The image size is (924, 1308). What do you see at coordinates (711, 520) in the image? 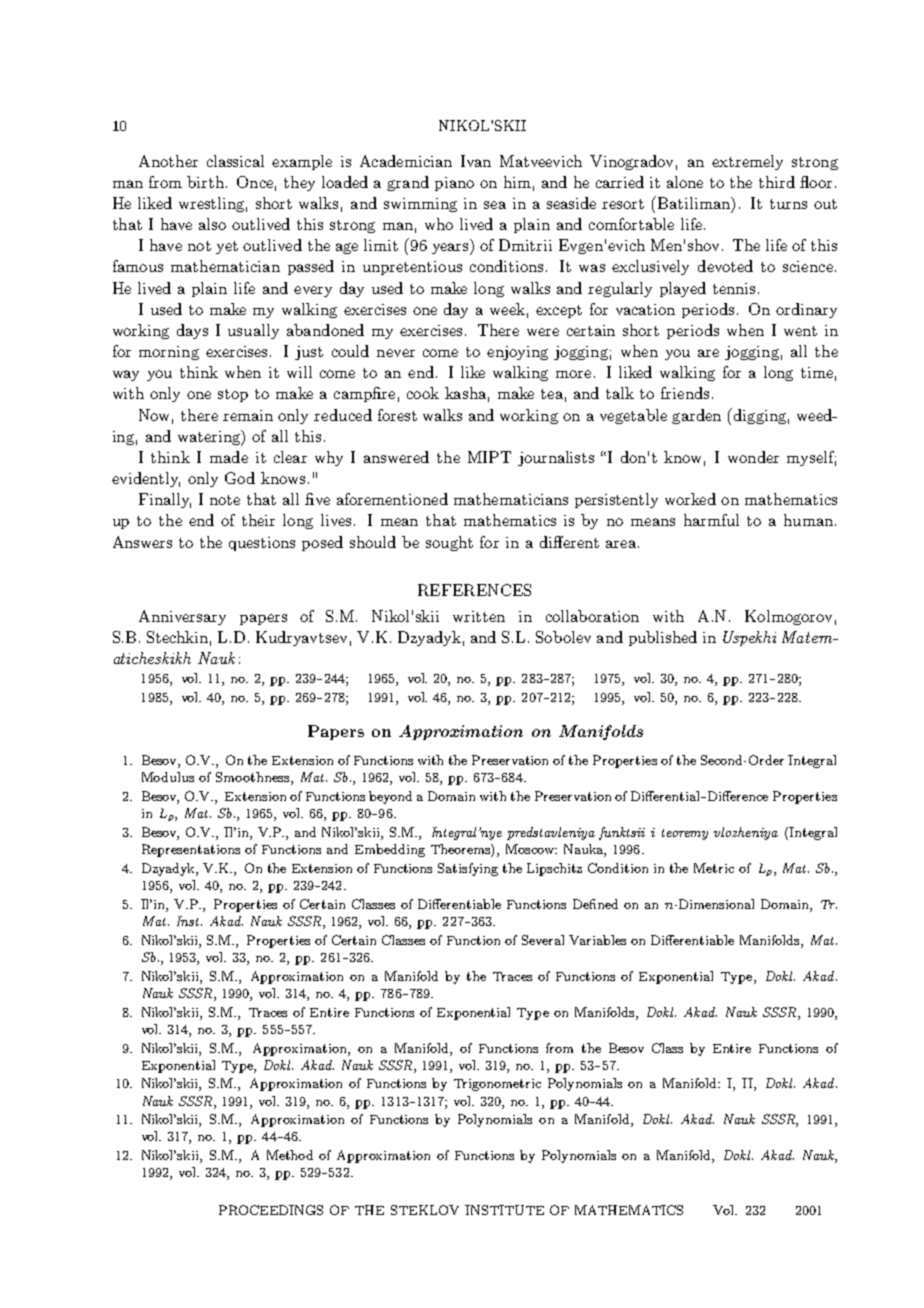
I see `harmful` at bounding box center [711, 520].
